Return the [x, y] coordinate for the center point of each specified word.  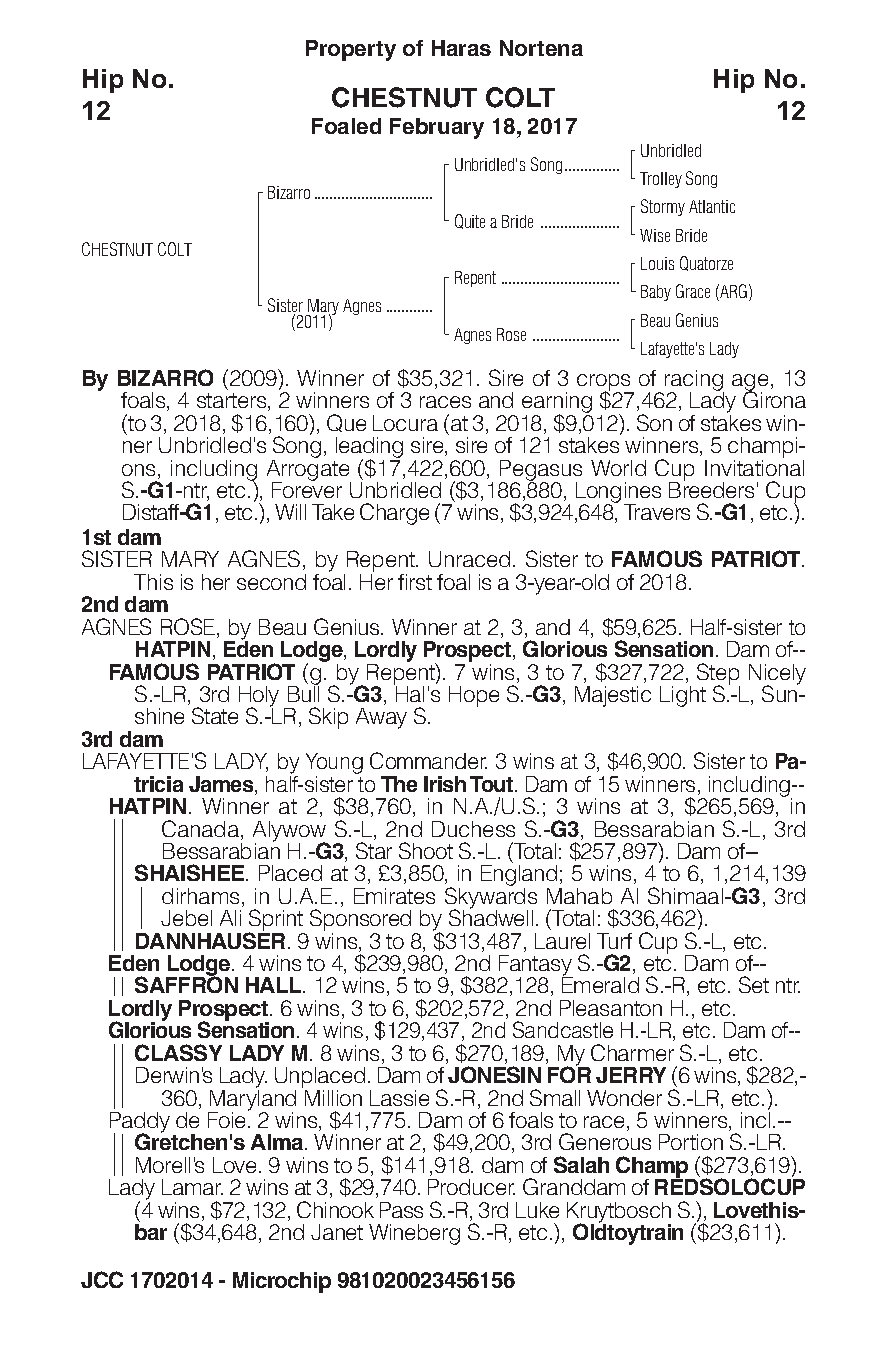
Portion [691, 1142]
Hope [474, 696]
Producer [471, 1187]
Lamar [192, 1187]
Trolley [661, 180]
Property [351, 50]
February [437, 128]
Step [718, 675]
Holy [259, 697]
